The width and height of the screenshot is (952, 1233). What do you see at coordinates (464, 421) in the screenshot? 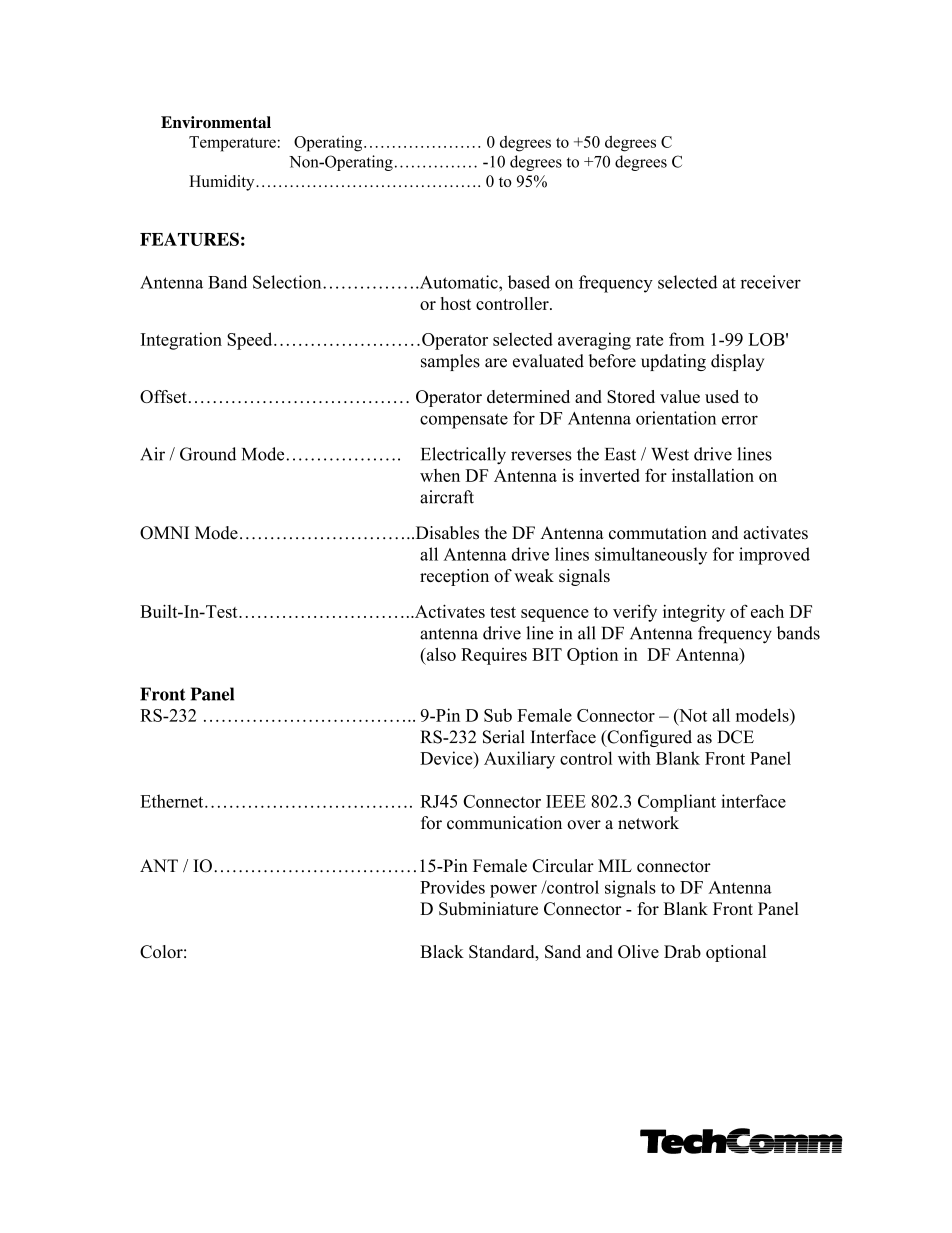
I see `compensate` at bounding box center [464, 421].
